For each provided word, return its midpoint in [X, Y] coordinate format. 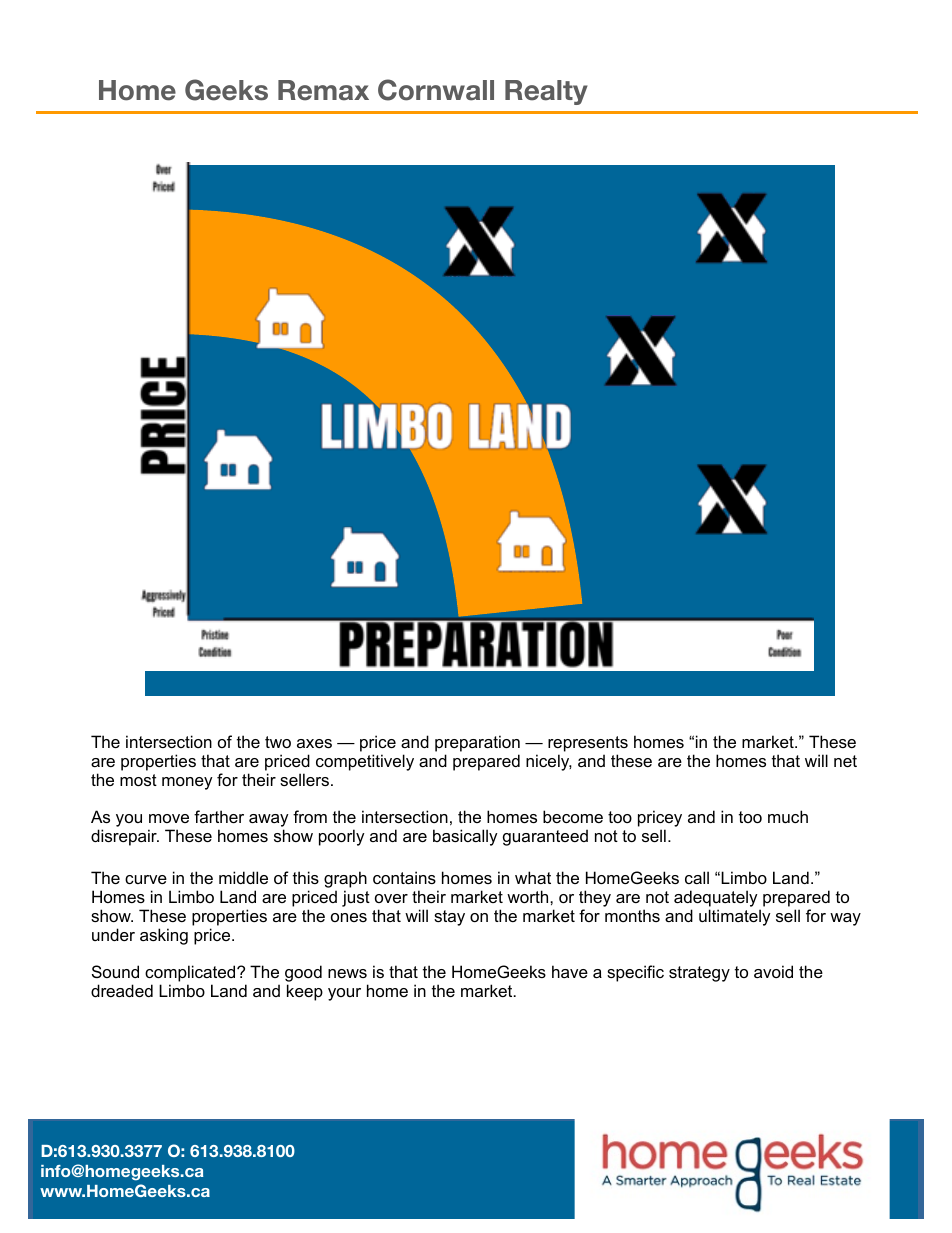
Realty [546, 92]
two [278, 742]
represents [588, 744]
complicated [191, 975]
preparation [477, 743]
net [845, 761]
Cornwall [436, 90]
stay [449, 918]
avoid [773, 971]
